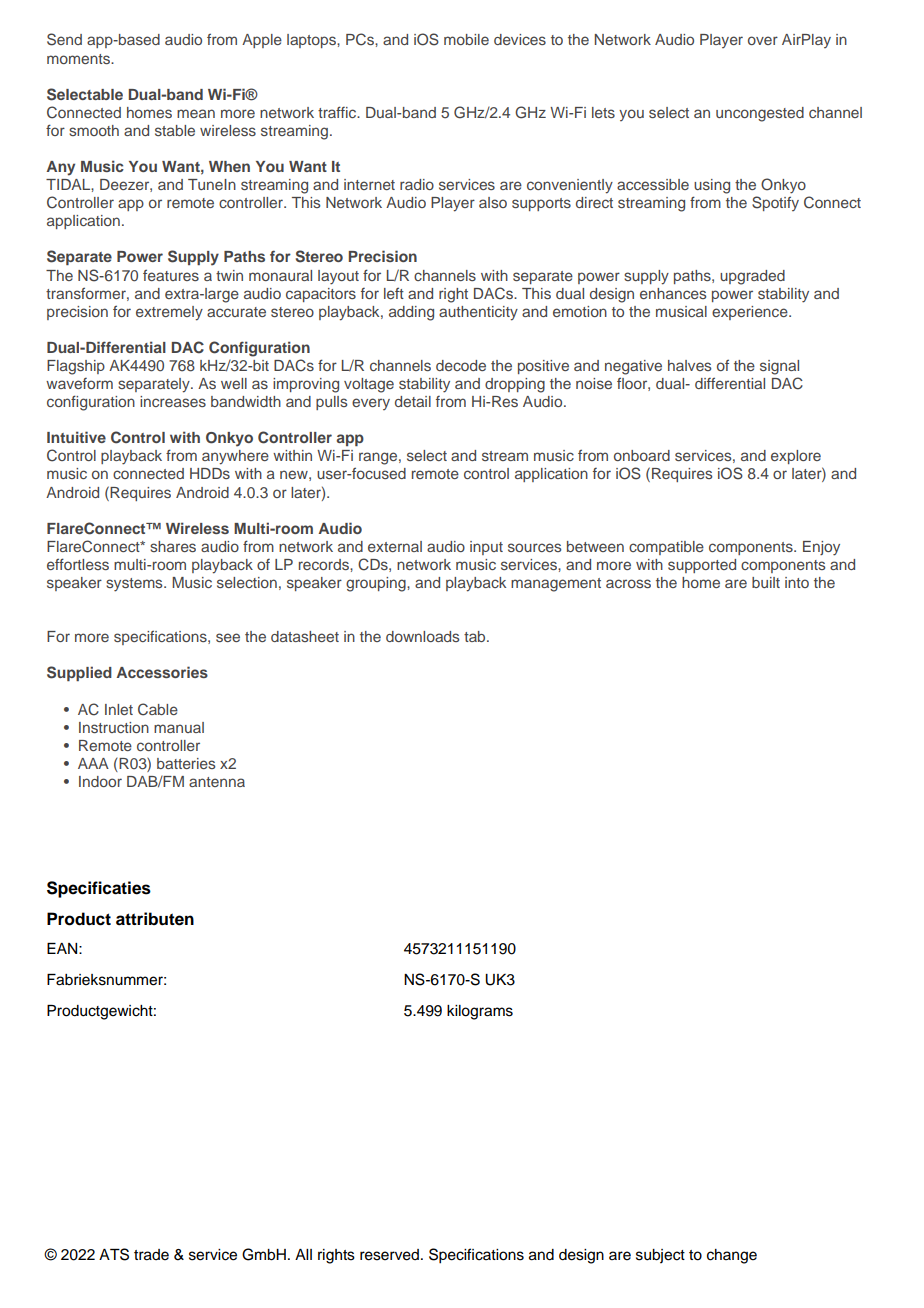  I want to click on kilograms, so click(480, 1012).
